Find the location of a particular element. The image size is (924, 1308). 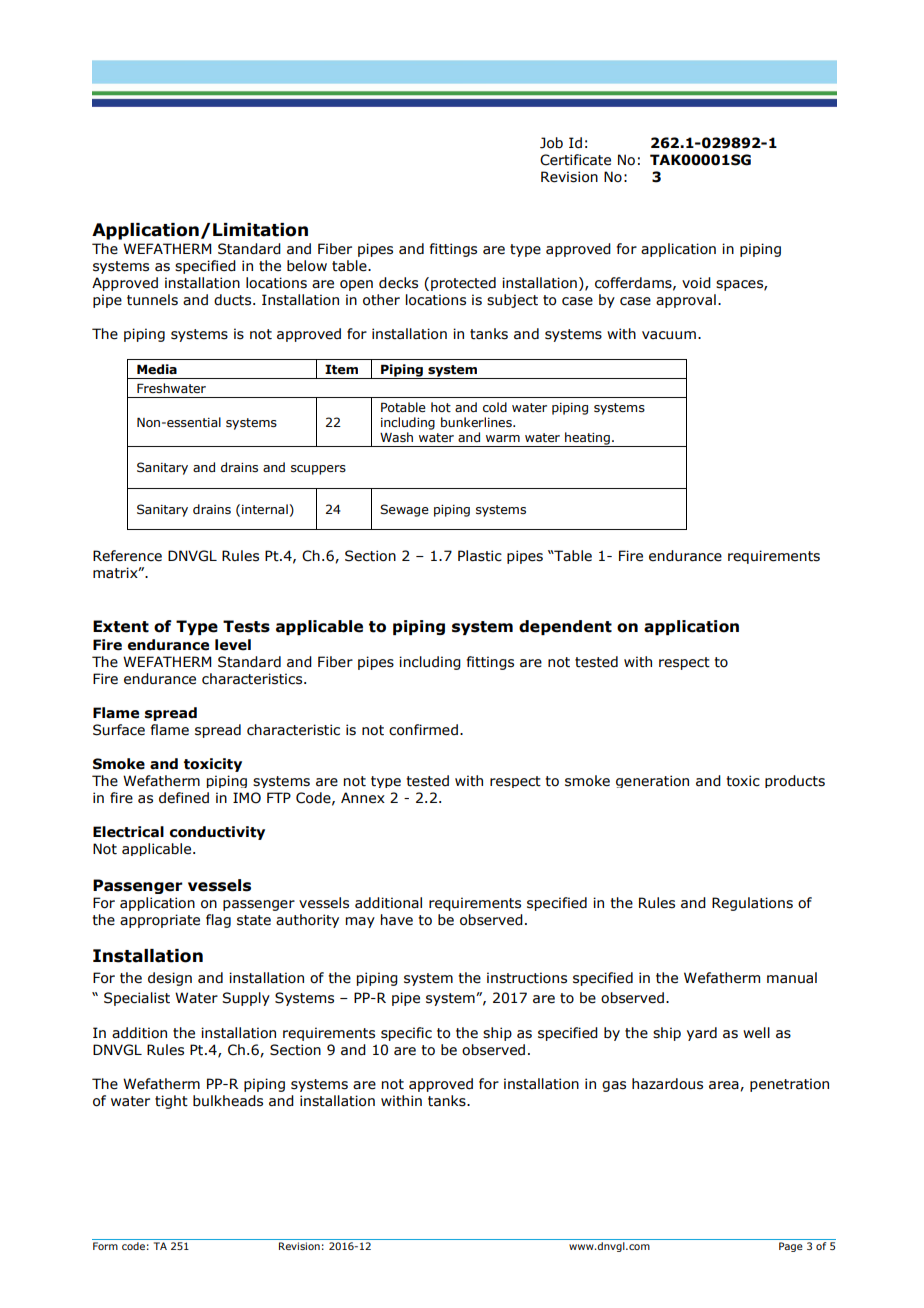

below is located at coordinates (307, 266).
